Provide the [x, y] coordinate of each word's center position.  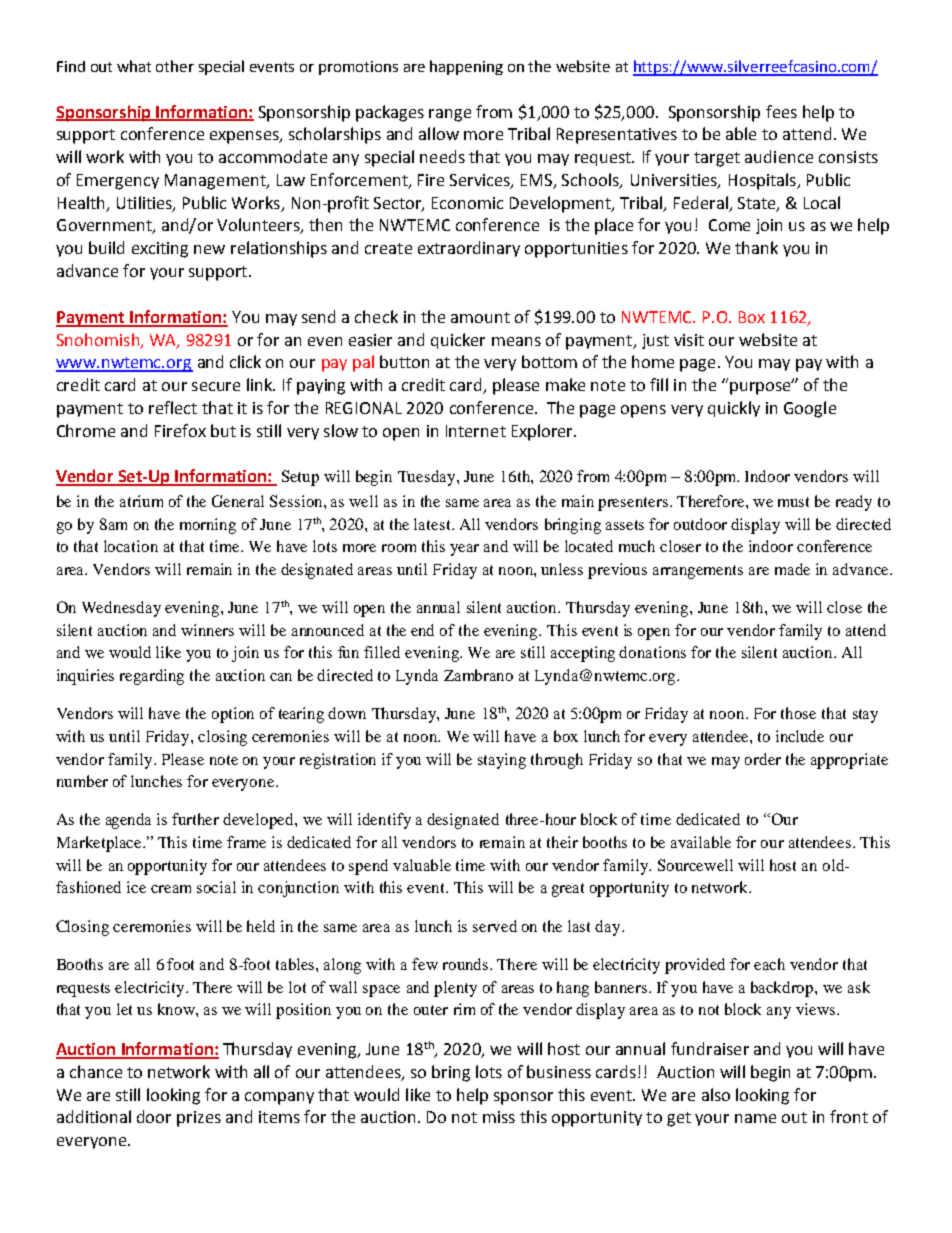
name [755, 1118]
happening [466, 67]
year [464, 550]
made [792, 569]
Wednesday [121, 609]
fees [781, 111]
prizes [199, 1119]
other [175, 66]
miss [499, 1117]
